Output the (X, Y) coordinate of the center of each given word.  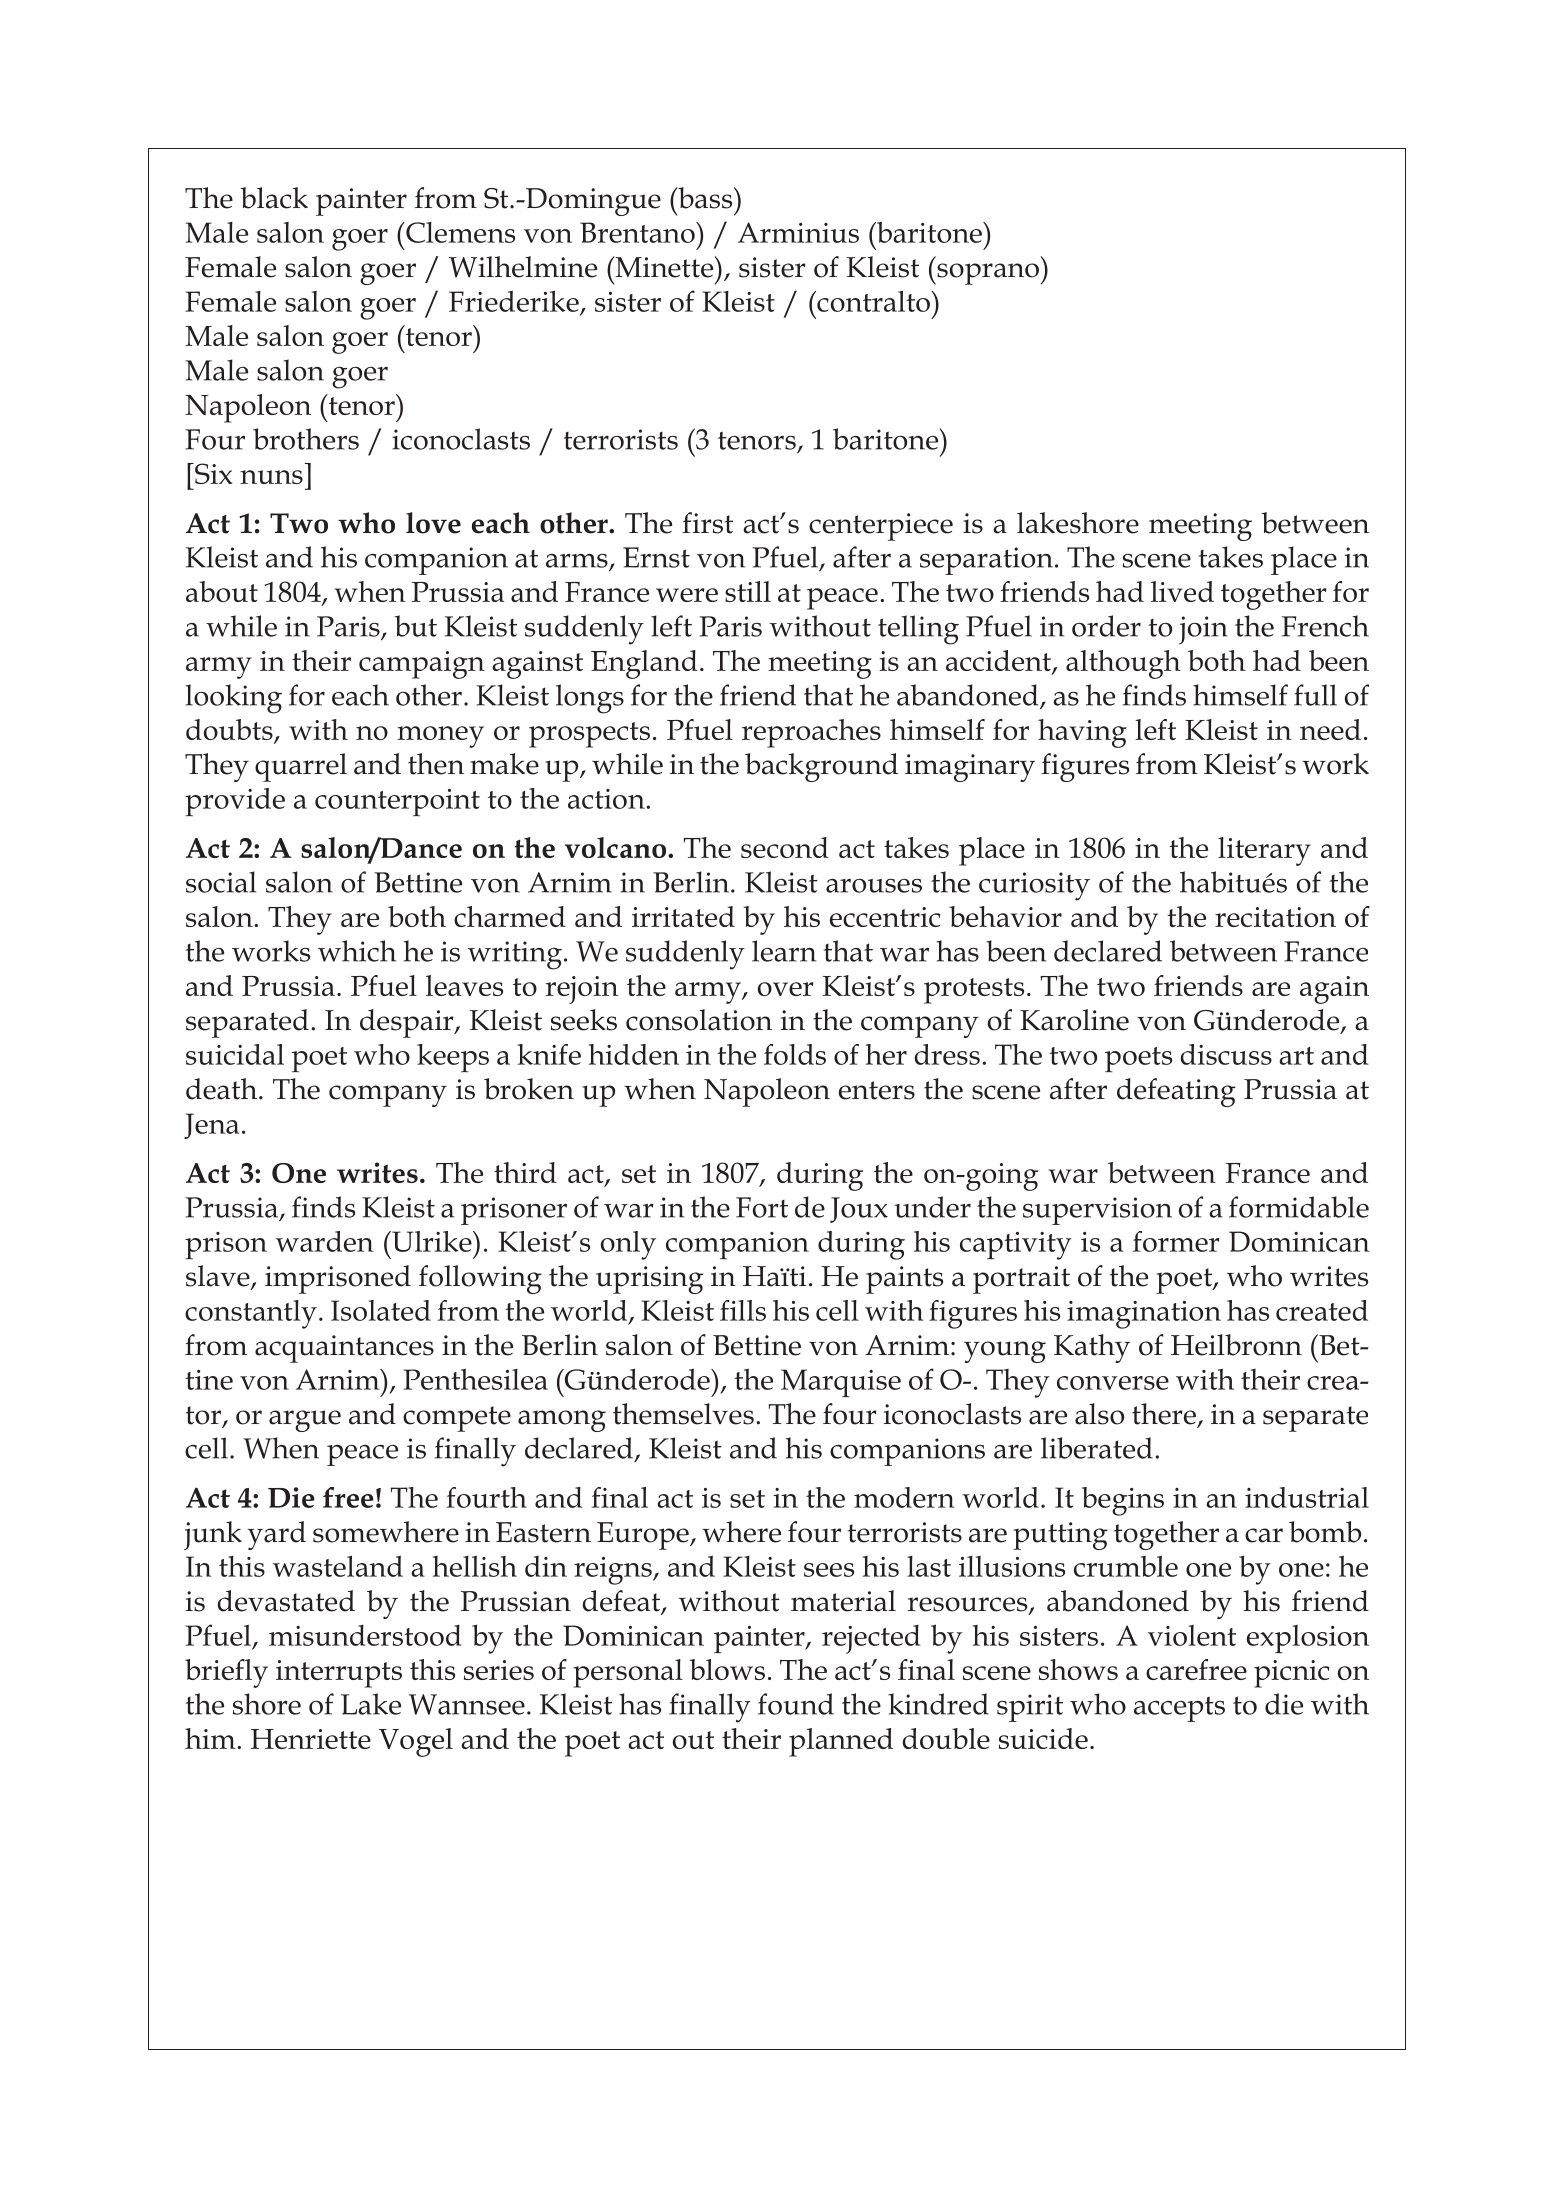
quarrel (301, 767)
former (1176, 1241)
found (796, 1704)
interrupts (339, 1674)
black (274, 198)
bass (705, 198)
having (1082, 733)
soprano (988, 274)
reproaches (811, 733)
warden (325, 1241)
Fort (762, 1207)
